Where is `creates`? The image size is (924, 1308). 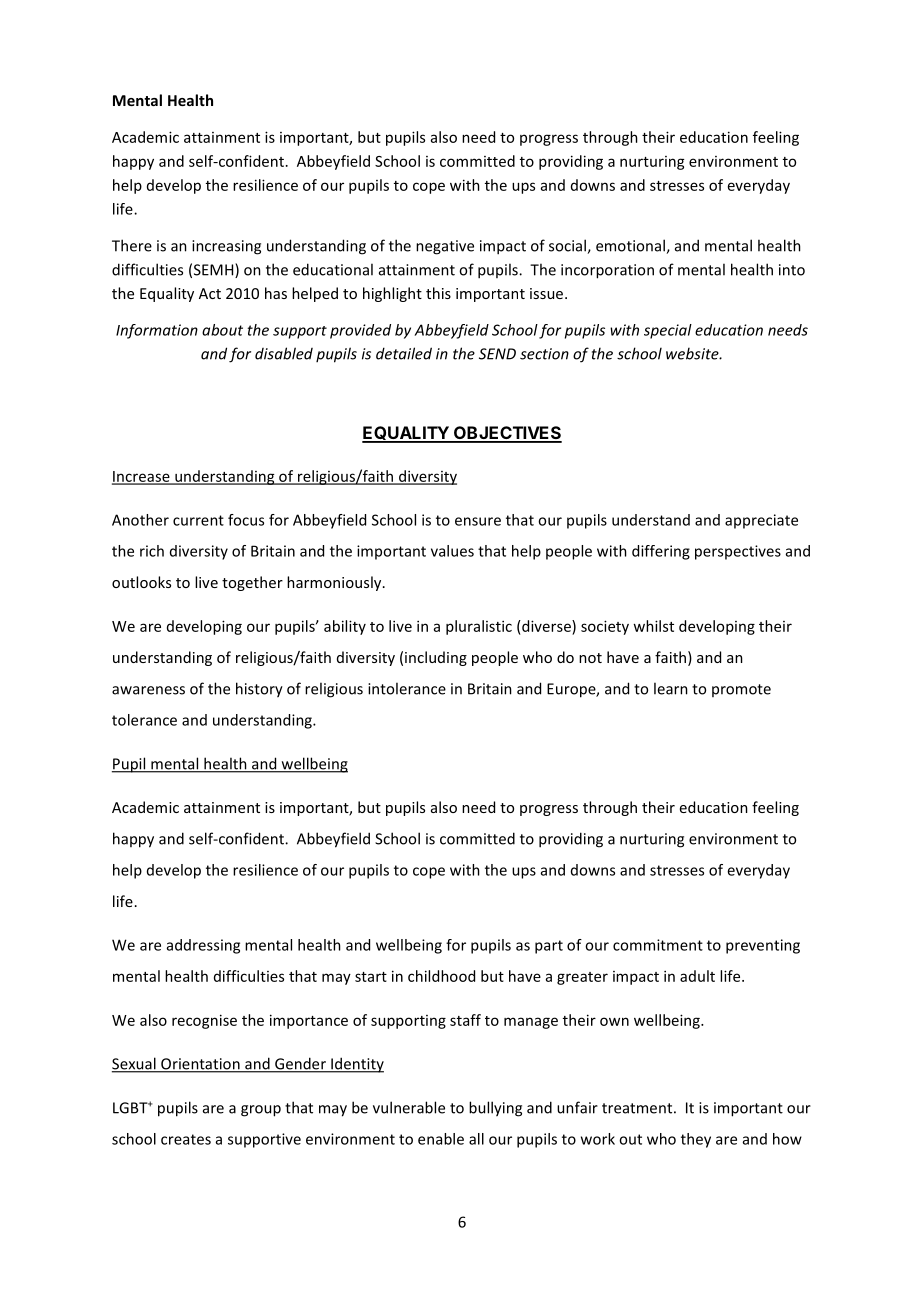 creates is located at coordinates (186, 1139).
